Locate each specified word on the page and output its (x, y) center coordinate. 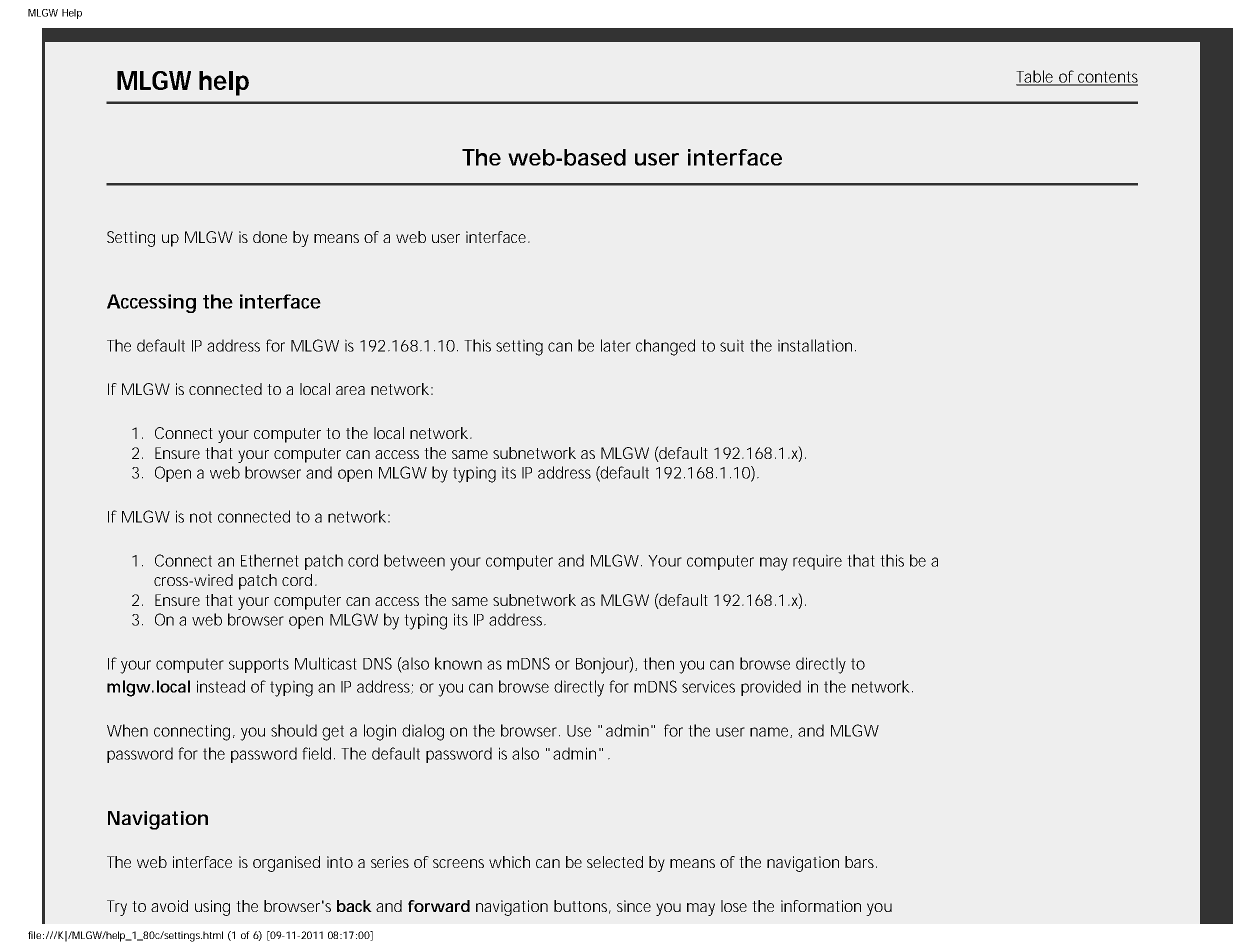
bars (861, 862)
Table (1036, 77)
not (201, 517)
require (817, 562)
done (270, 237)
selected (615, 862)
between (414, 560)
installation (815, 345)
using (212, 908)
